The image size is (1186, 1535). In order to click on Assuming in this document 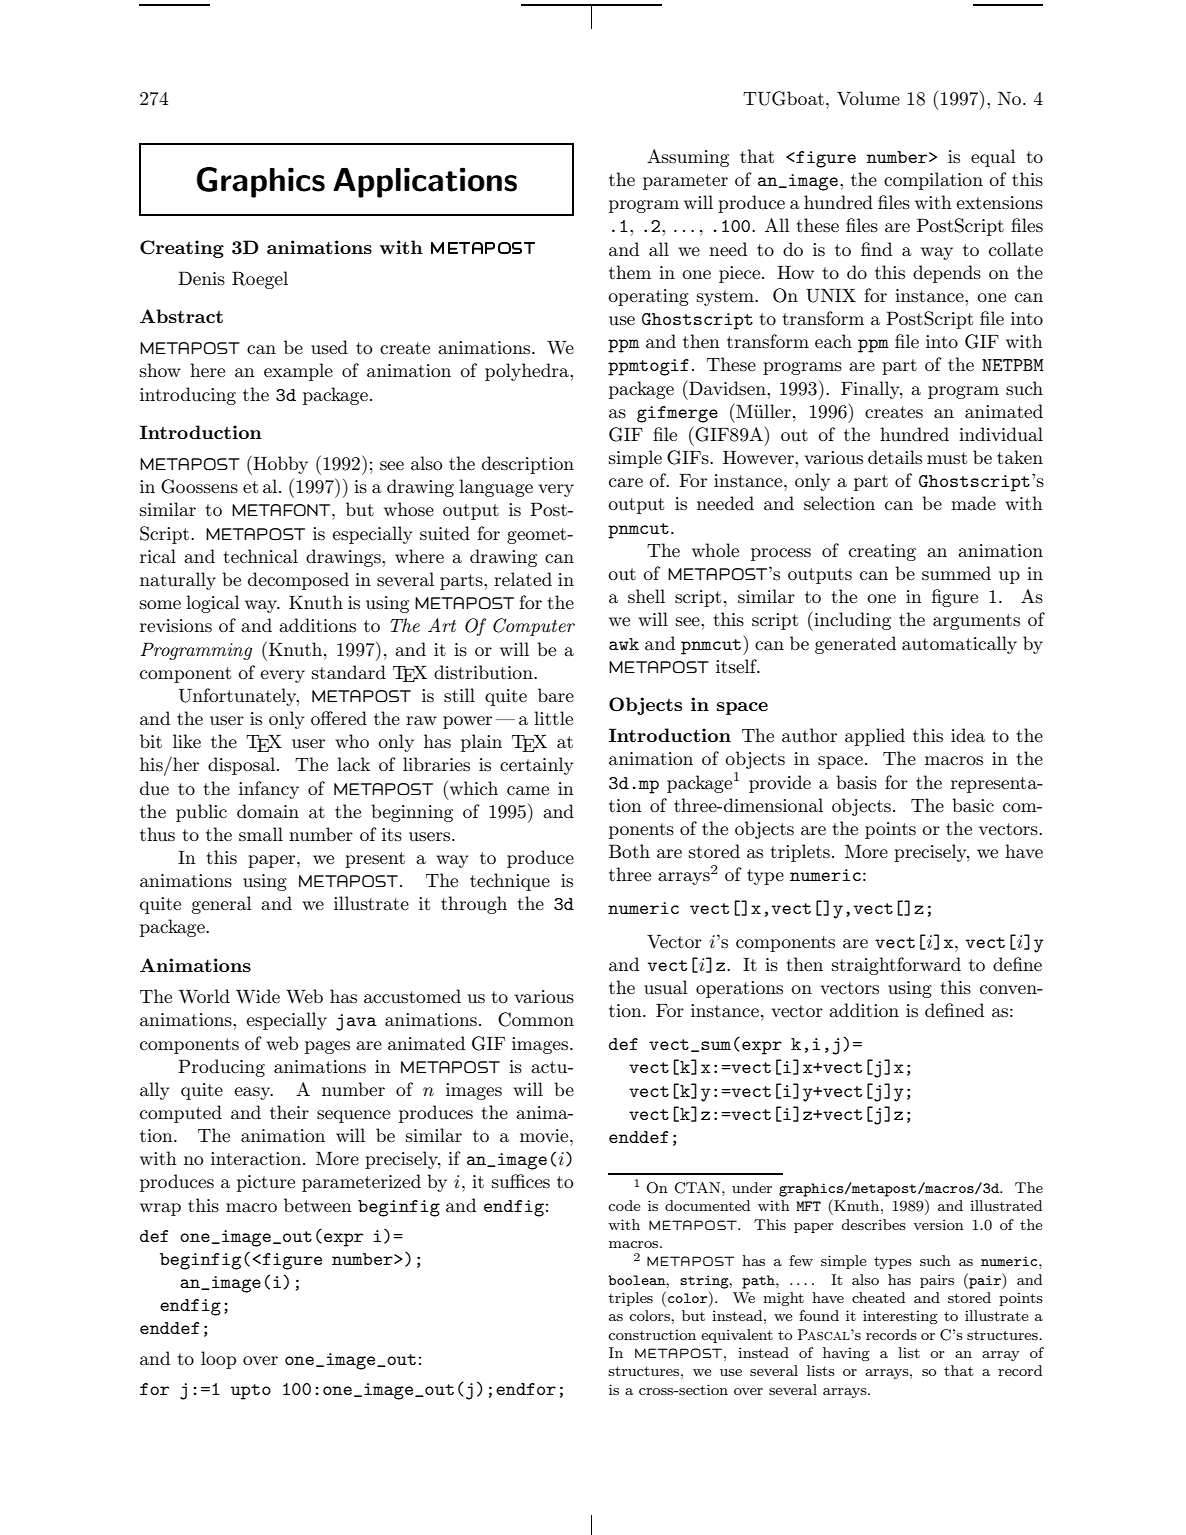, I will do `click(688, 158)`.
